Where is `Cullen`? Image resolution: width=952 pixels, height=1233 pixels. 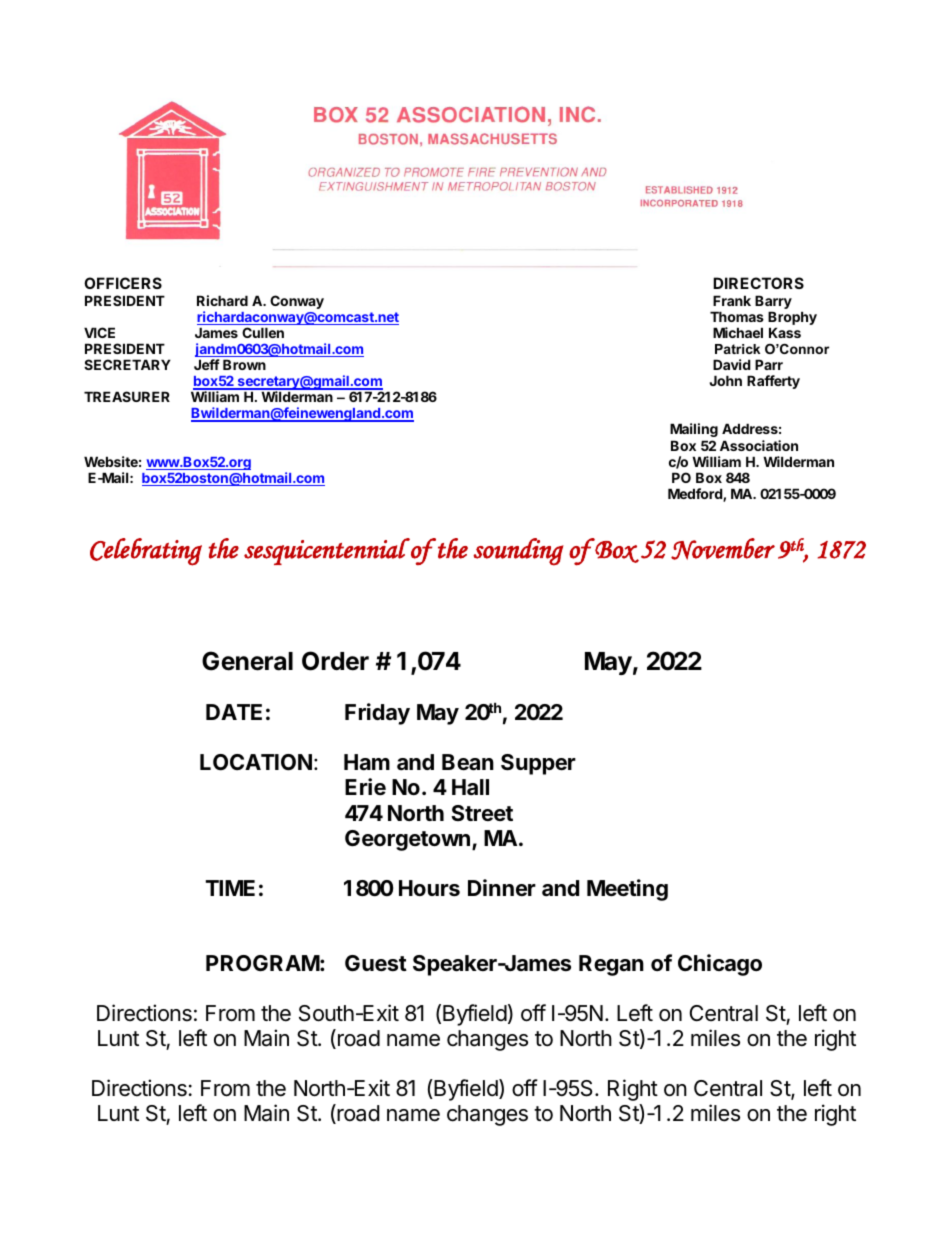
Cullen is located at coordinates (263, 332).
